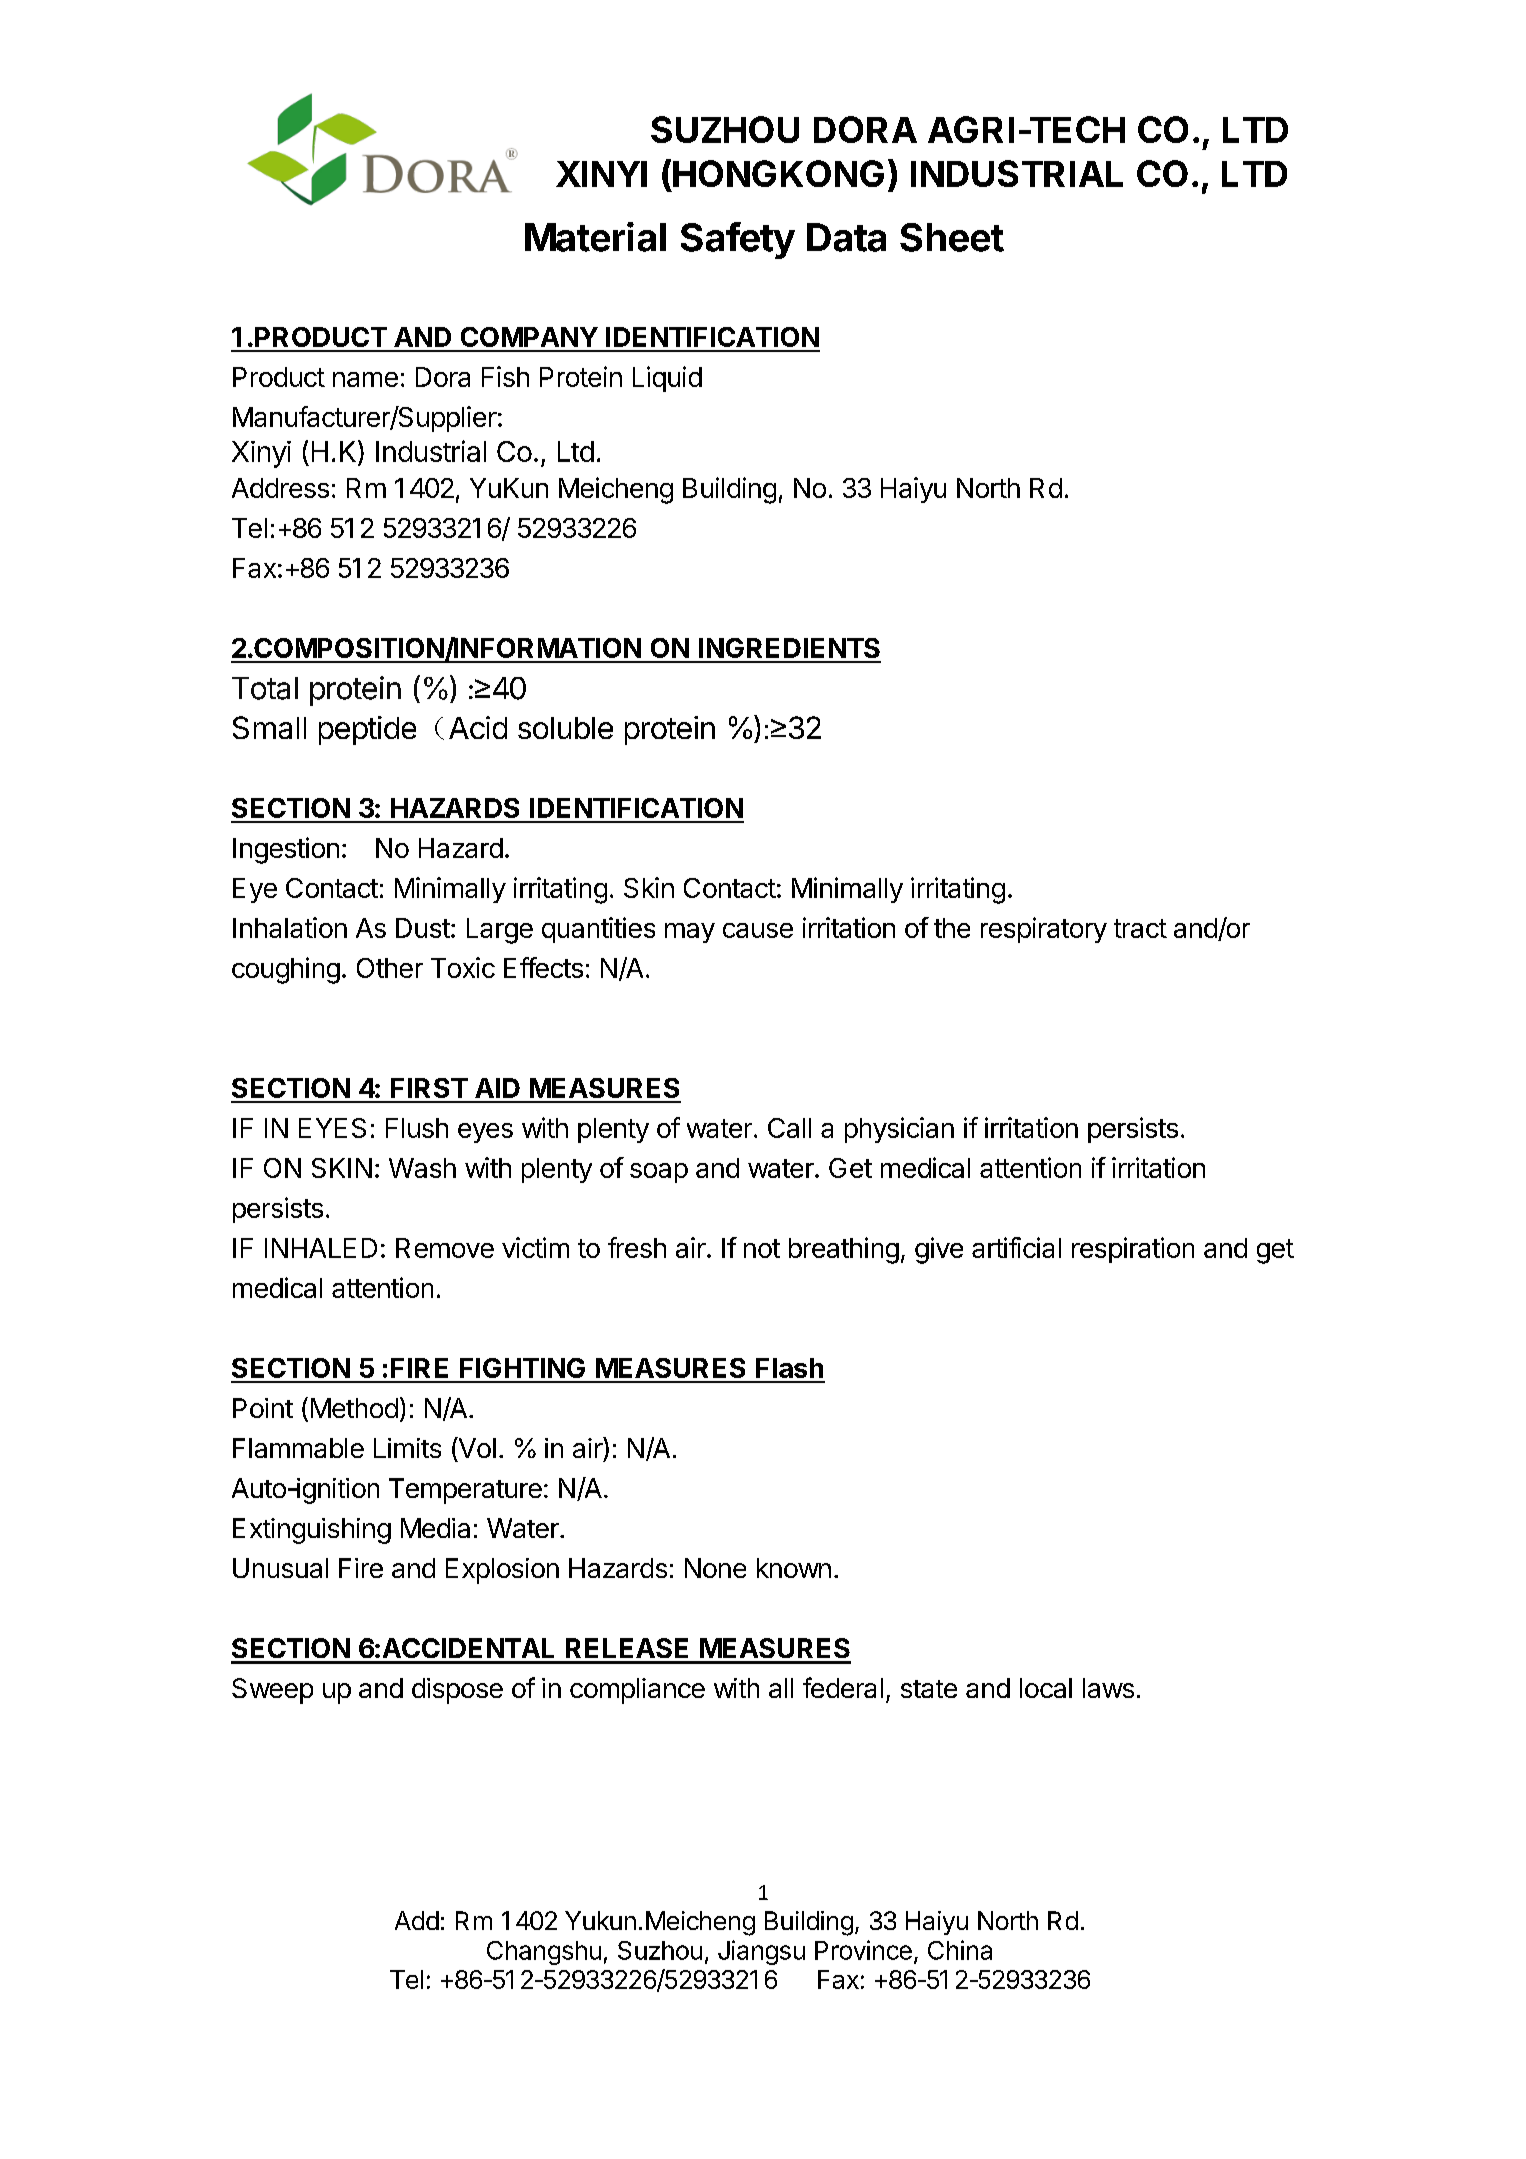 This screenshot has width=1526, height=2159. What do you see at coordinates (738, 240) in the screenshot?
I see `Safety` at bounding box center [738, 240].
